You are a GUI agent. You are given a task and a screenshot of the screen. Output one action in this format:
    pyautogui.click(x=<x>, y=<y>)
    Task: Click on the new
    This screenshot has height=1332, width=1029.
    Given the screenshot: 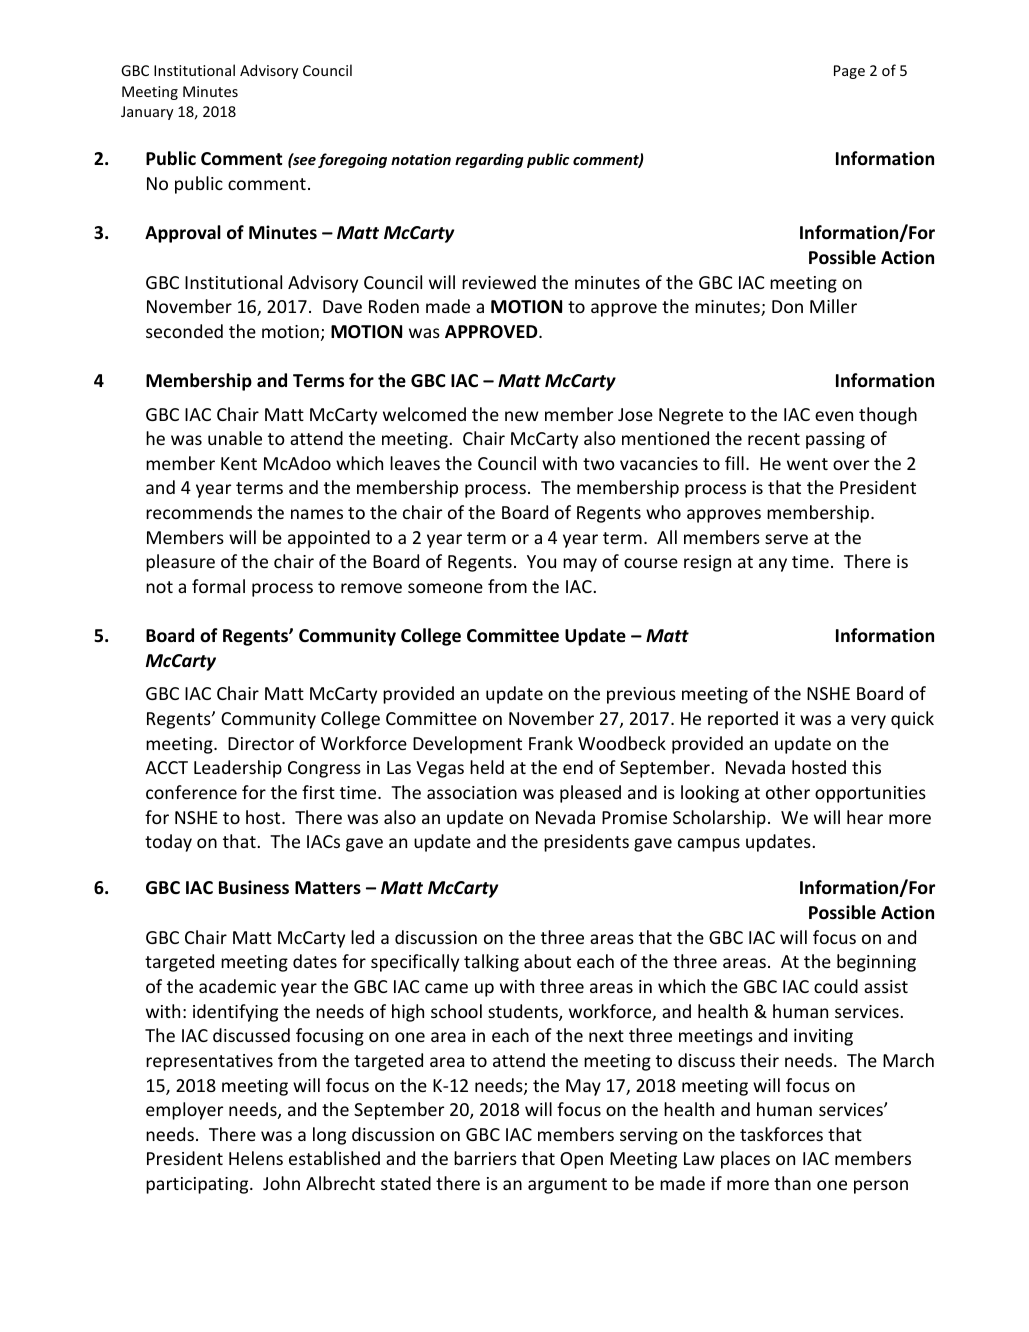 What is the action you would take?
    pyautogui.click(x=522, y=416)
